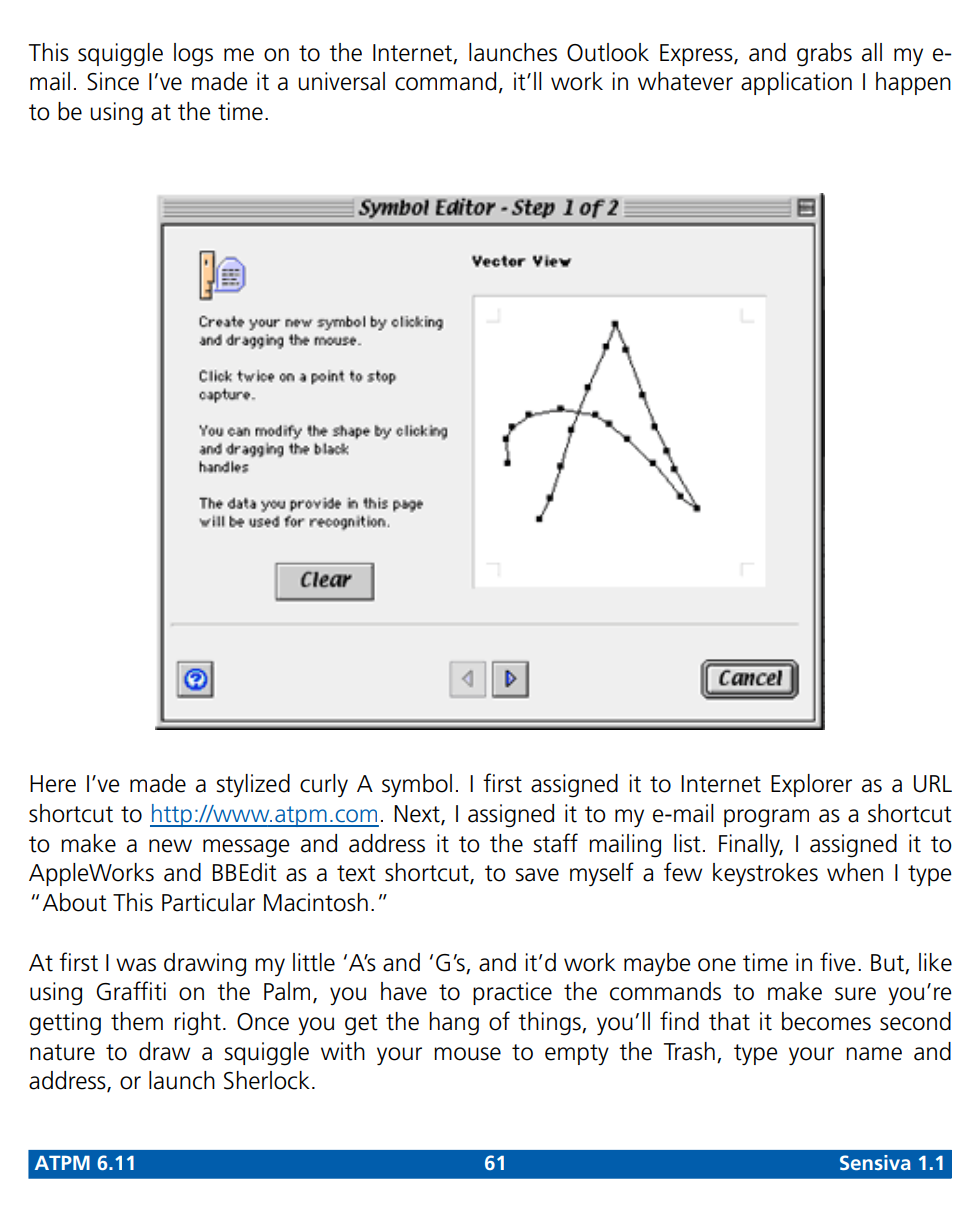  What do you see at coordinates (811, 785) in the screenshot?
I see `Explorer` at bounding box center [811, 785].
